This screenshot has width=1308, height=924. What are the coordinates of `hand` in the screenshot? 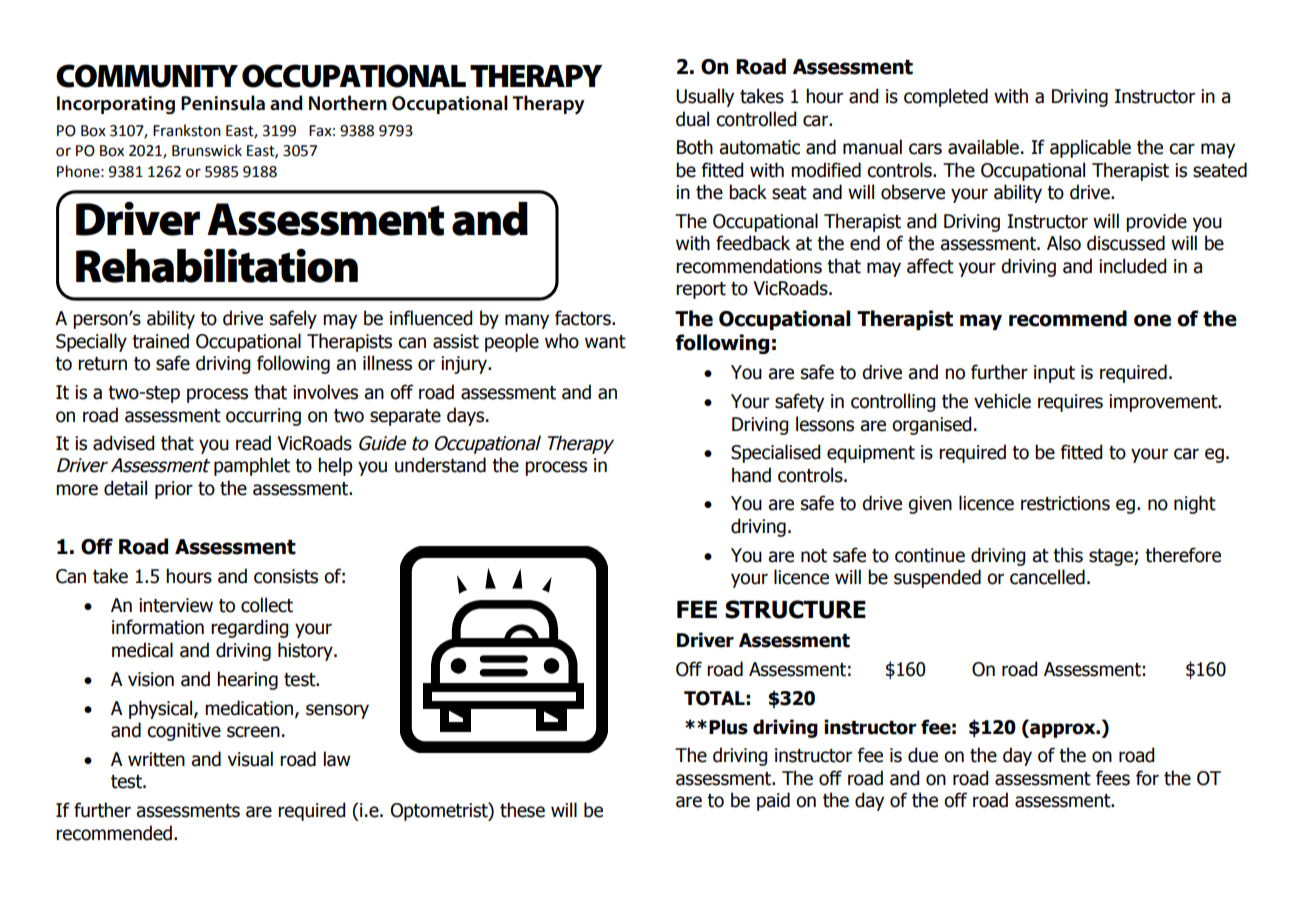 It's located at (751, 475).
